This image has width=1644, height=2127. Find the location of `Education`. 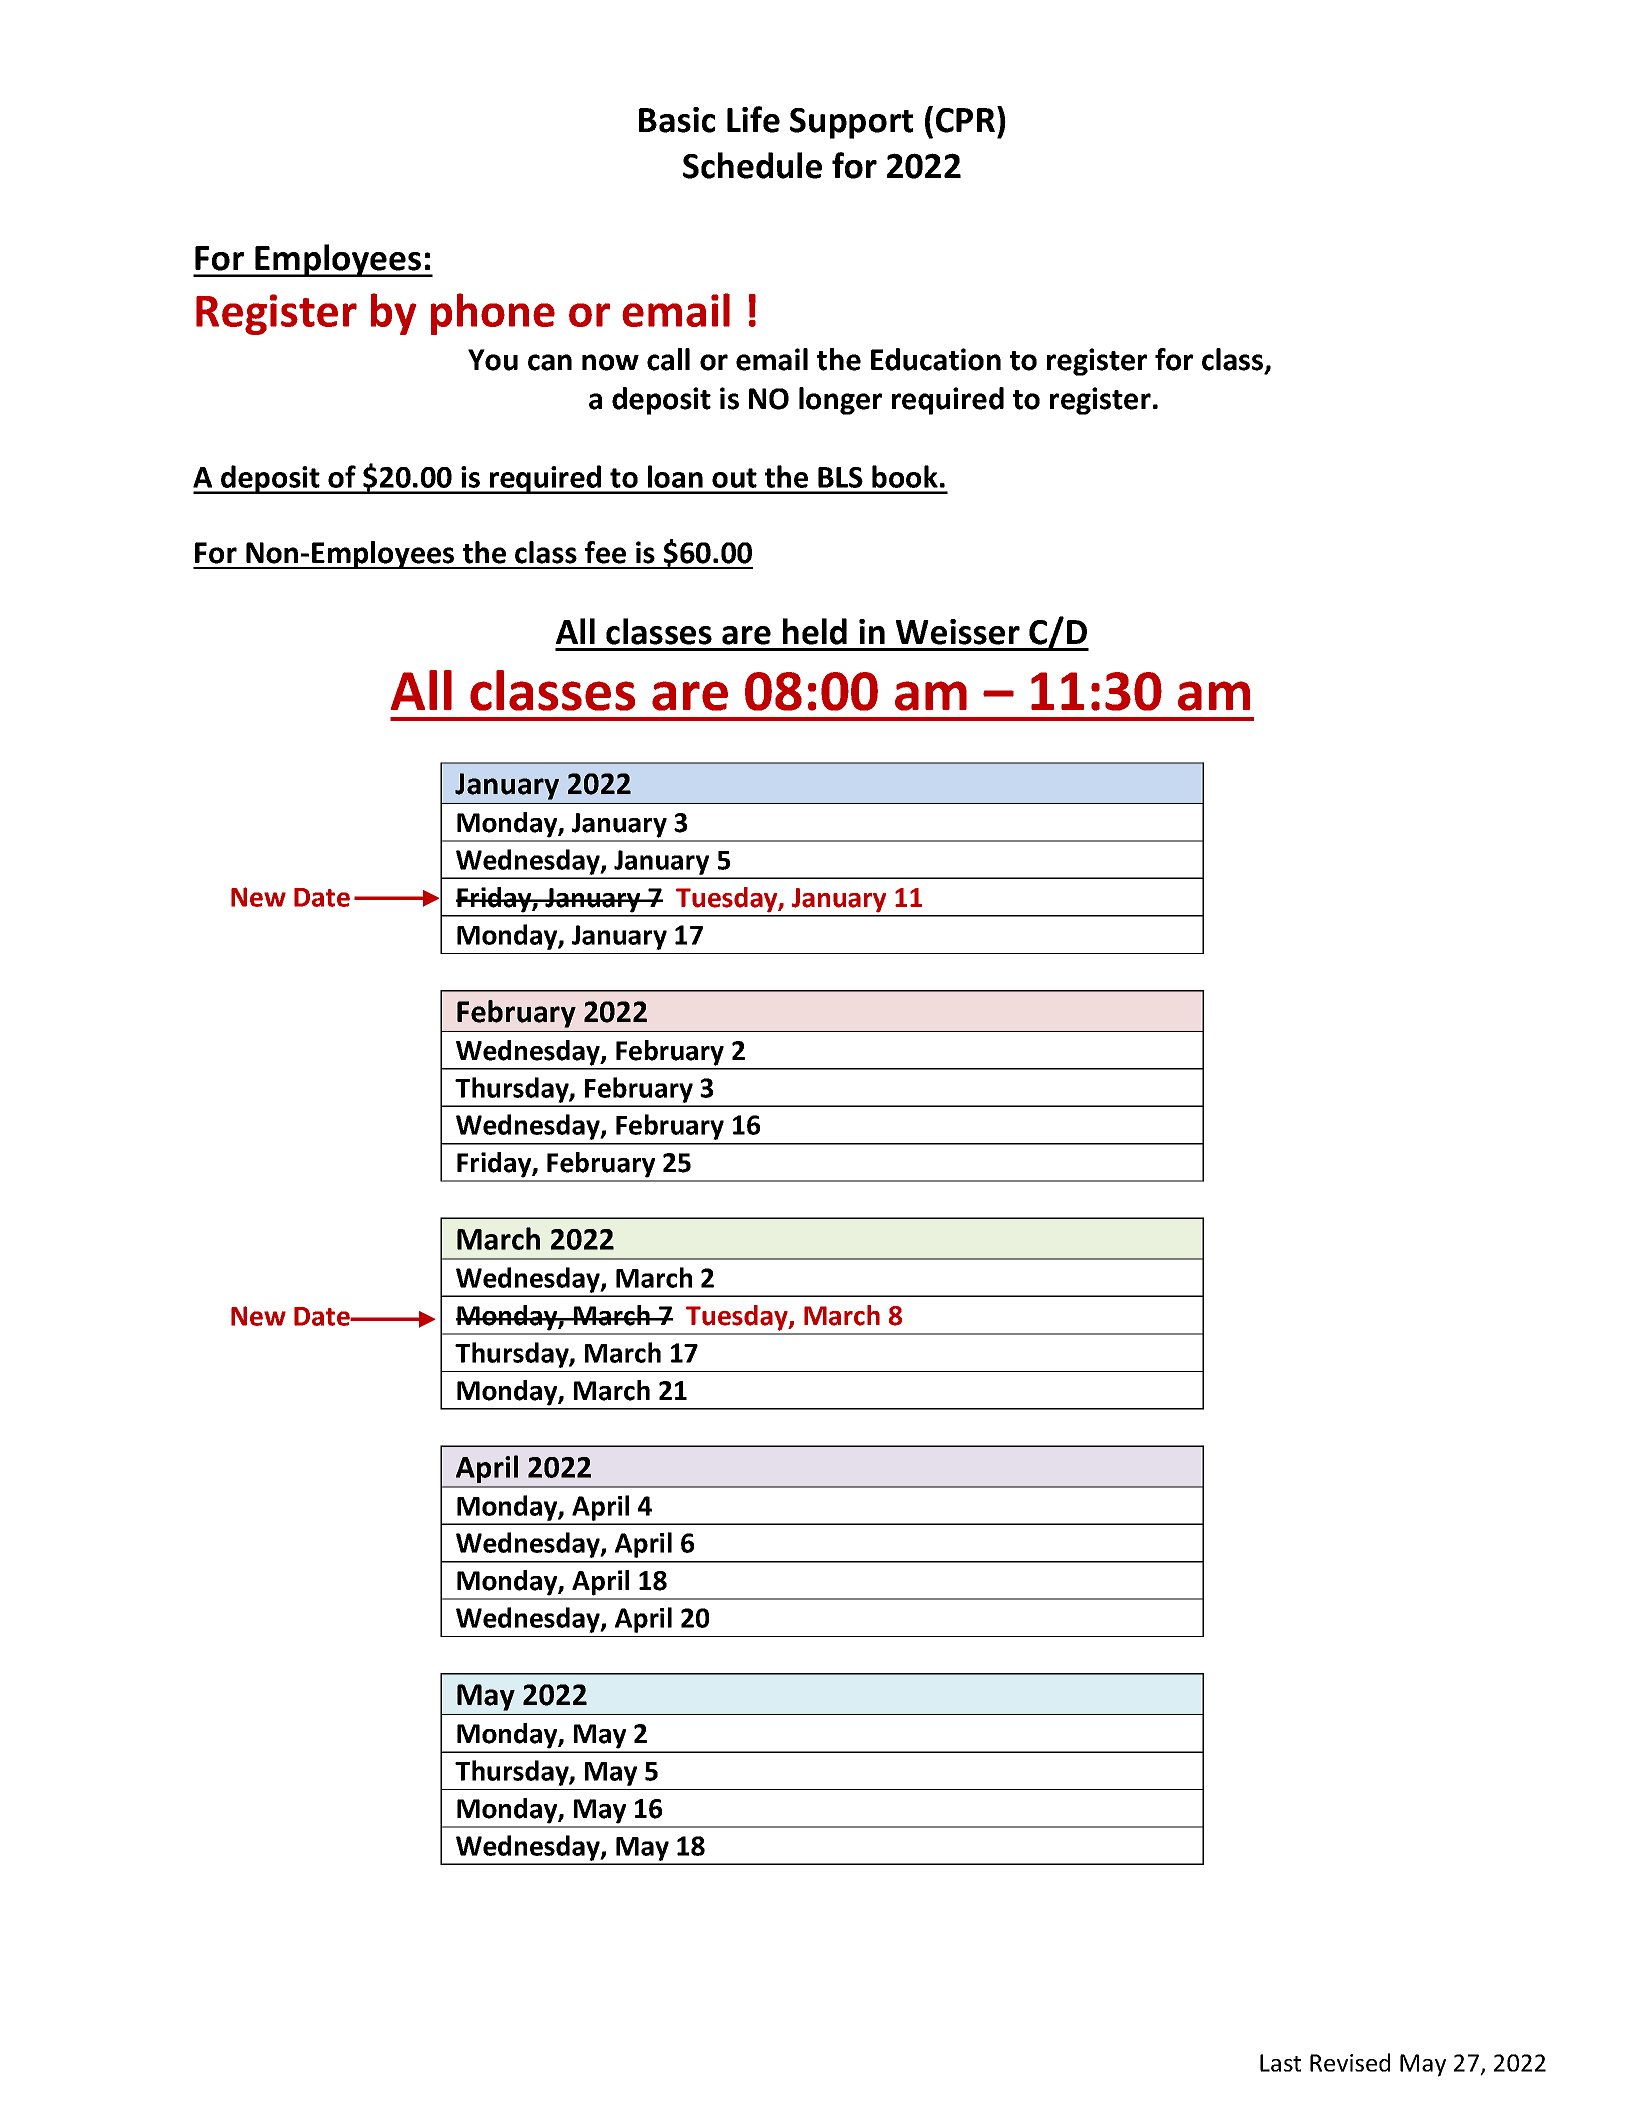

Education is located at coordinates (936, 359).
